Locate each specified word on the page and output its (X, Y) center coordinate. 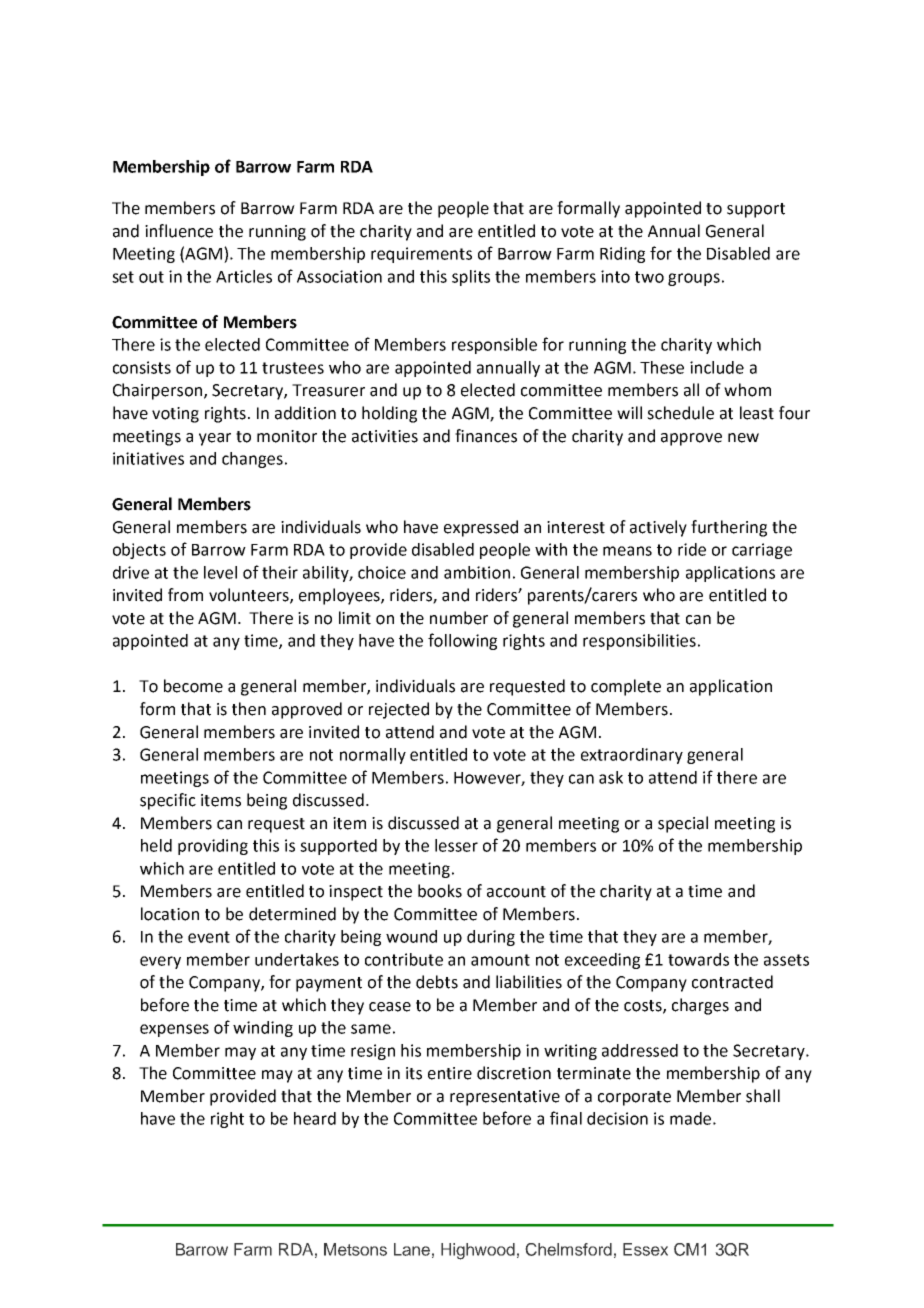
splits (471, 278)
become (193, 686)
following (462, 641)
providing (213, 847)
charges (700, 1006)
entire (450, 1073)
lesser (456, 845)
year (215, 439)
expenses (174, 1030)
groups (694, 279)
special (683, 824)
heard (315, 1118)
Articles (244, 276)
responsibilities (639, 642)
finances (486, 436)
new (743, 438)
